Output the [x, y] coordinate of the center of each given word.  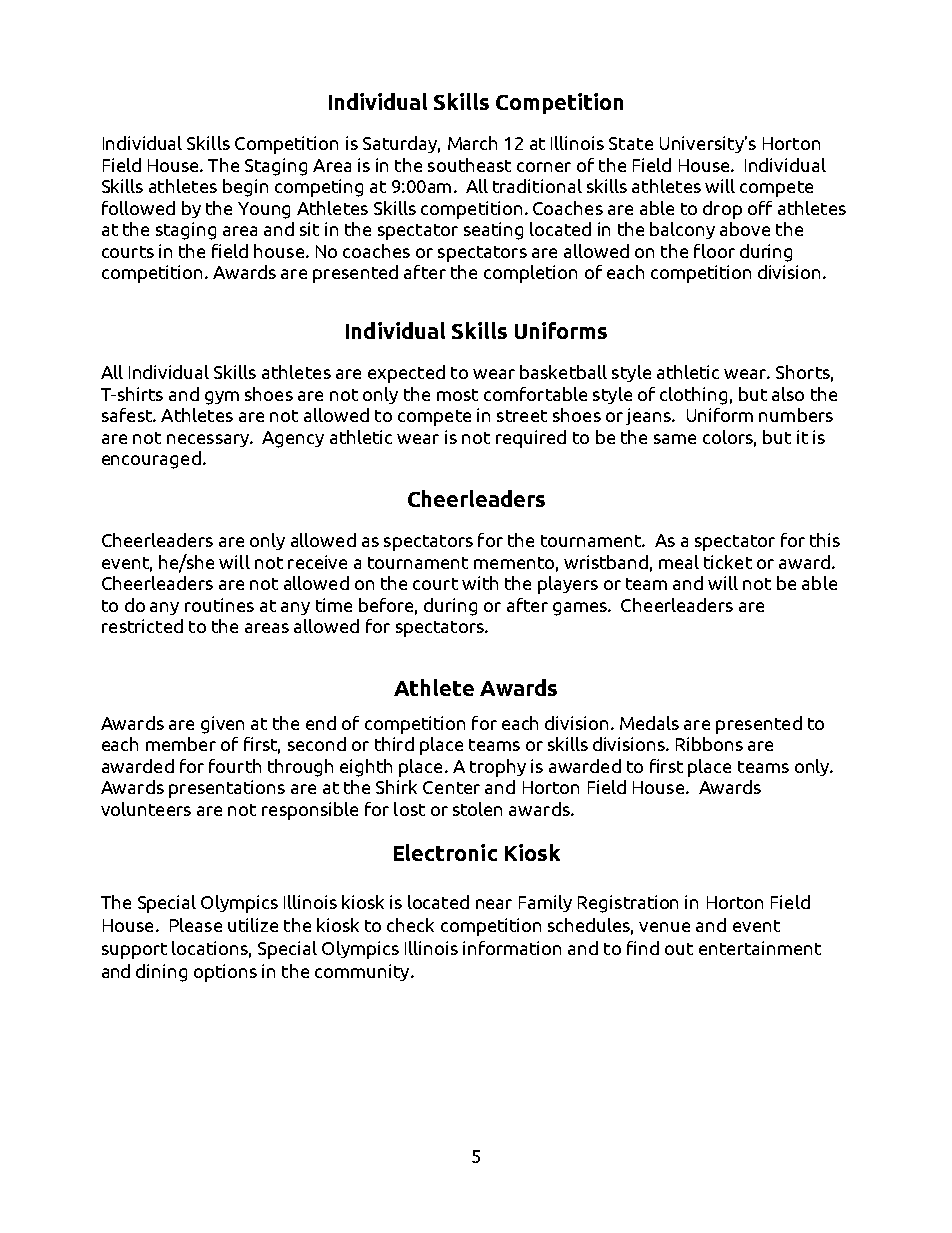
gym [222, 398]
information [512, 948]
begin [245, 188]
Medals [649, 723]
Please [196, 925]
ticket [728, 562]
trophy [498, 768]
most [457, 395]
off [760, 208]
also [788, 394]
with [480, 583]
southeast [469, 165]
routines [219, 605]
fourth [235, 766]
